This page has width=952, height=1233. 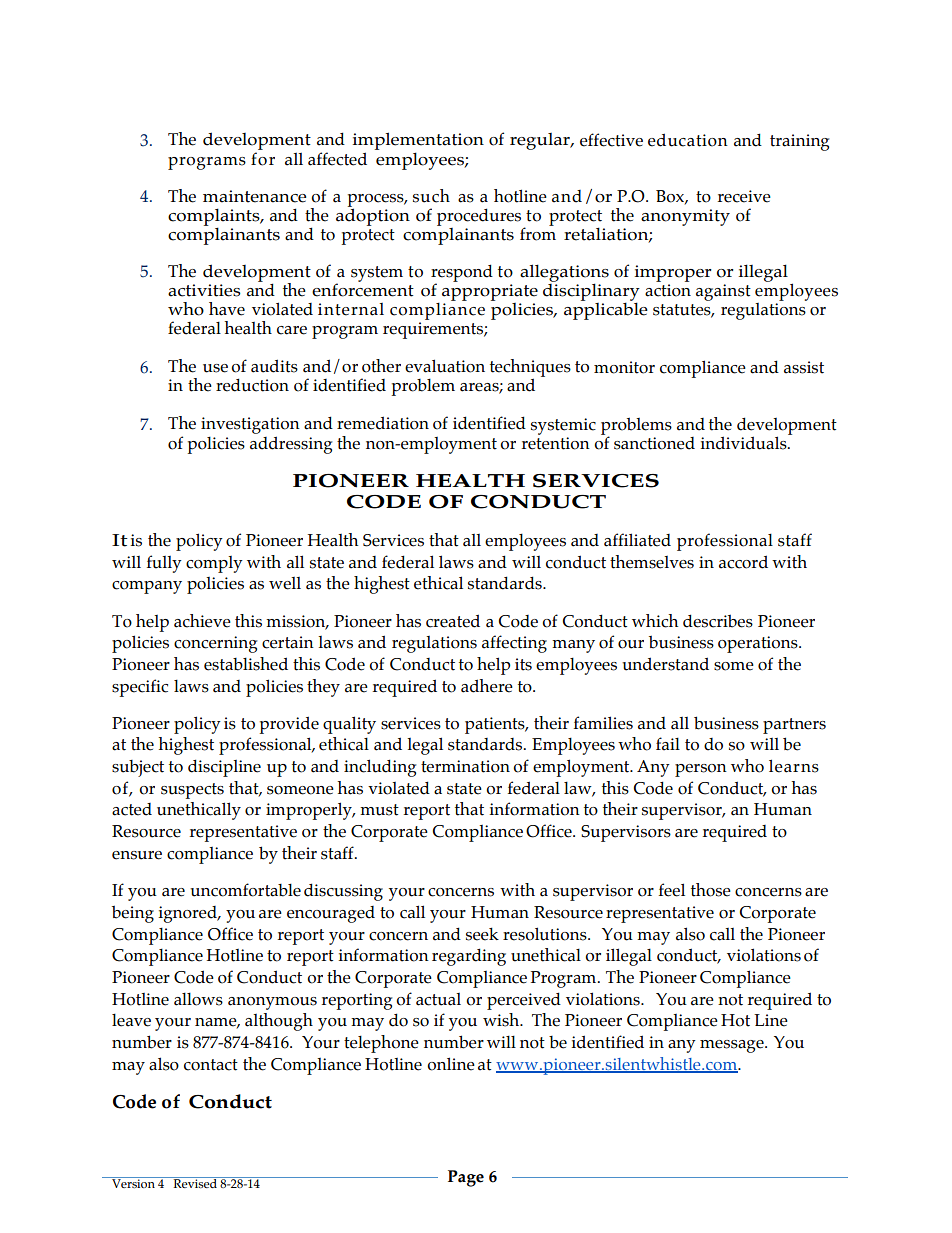 What do you see at coordinates (431, 196) in the page?
I see `such` at bounding box center [431, 196].
